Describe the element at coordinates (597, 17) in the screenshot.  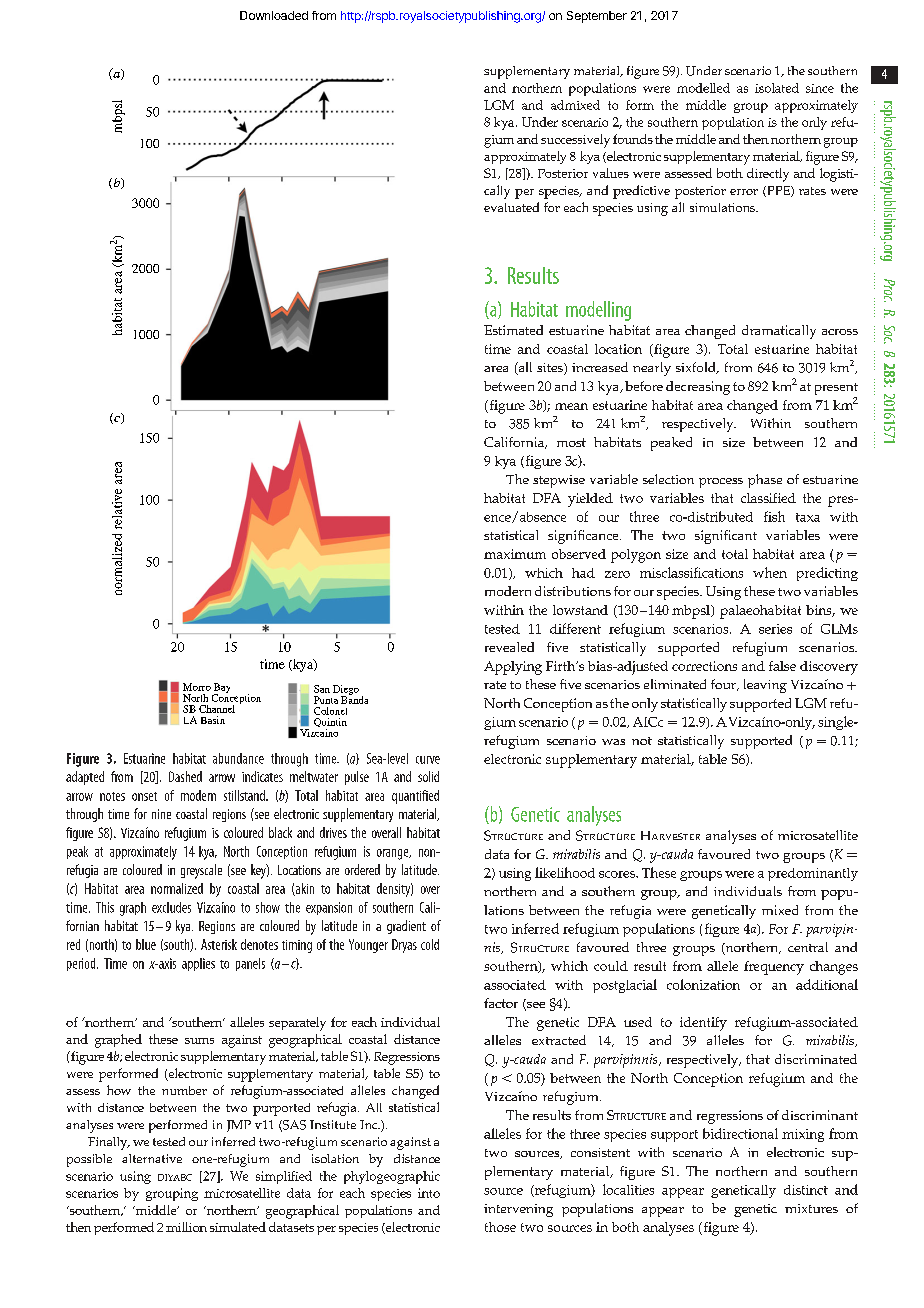
I see `September` at that location.
